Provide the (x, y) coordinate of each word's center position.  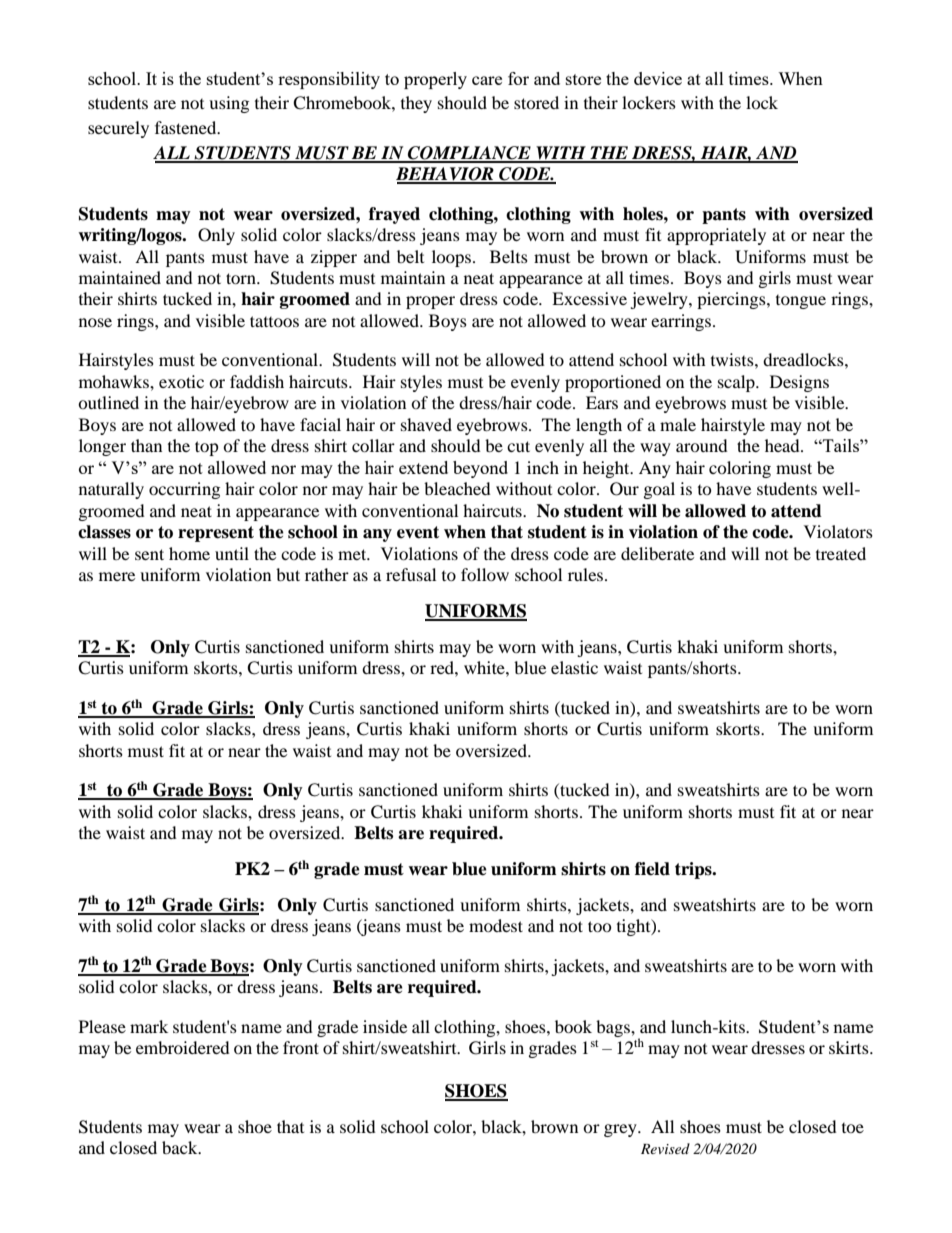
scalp (737, 383)
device (658, 78)
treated (841, 553)
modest (496, 925)
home (189, 553)
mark (149, 1026)
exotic (181, 381)
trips (694, 870)
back (181, 1147)
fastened (187, 127)
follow (485, 574)
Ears (602, 402)
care (487, 80)
